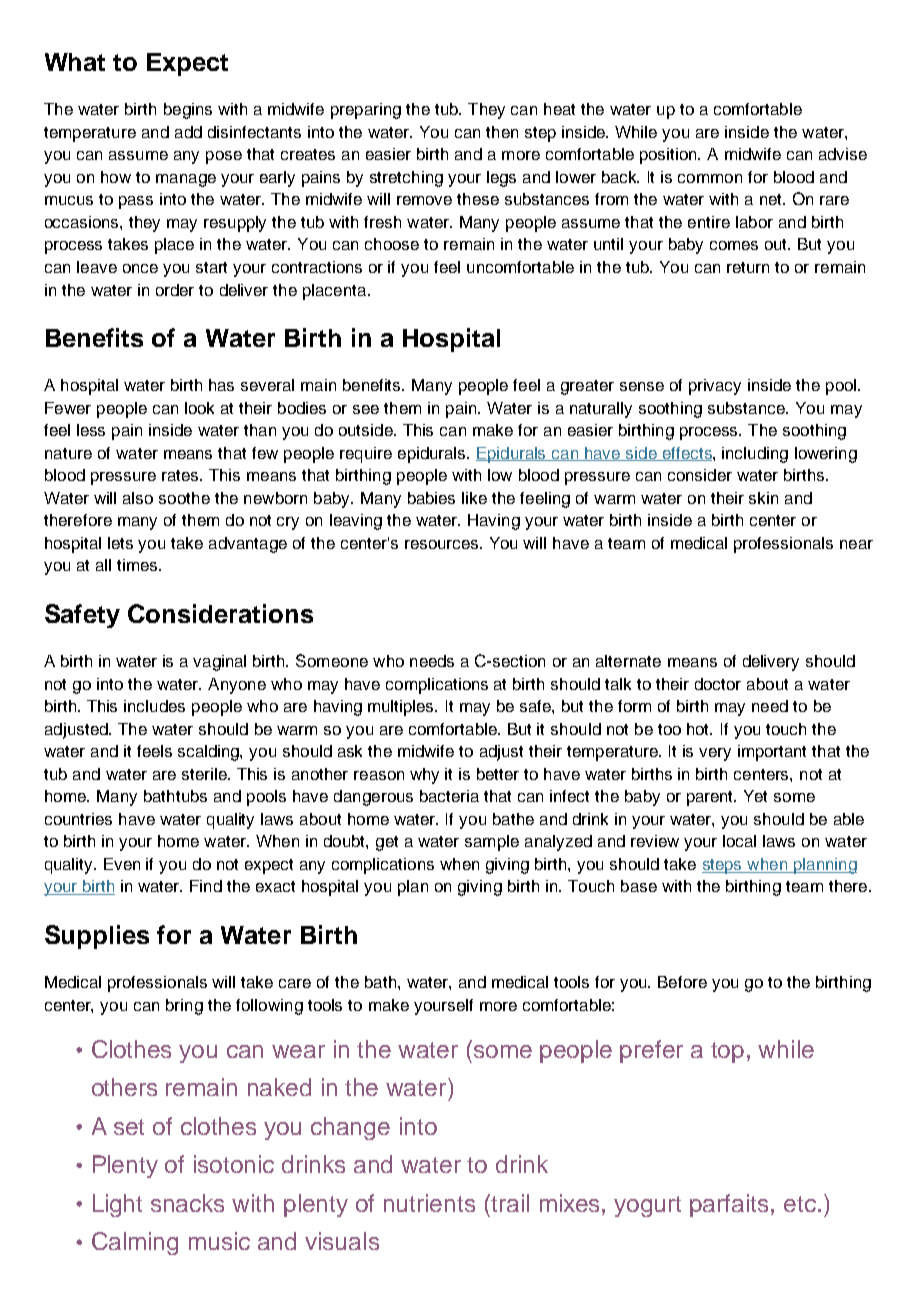 This screenshot has height=1308, width=924. I want to click on local, so click(739, 841).
